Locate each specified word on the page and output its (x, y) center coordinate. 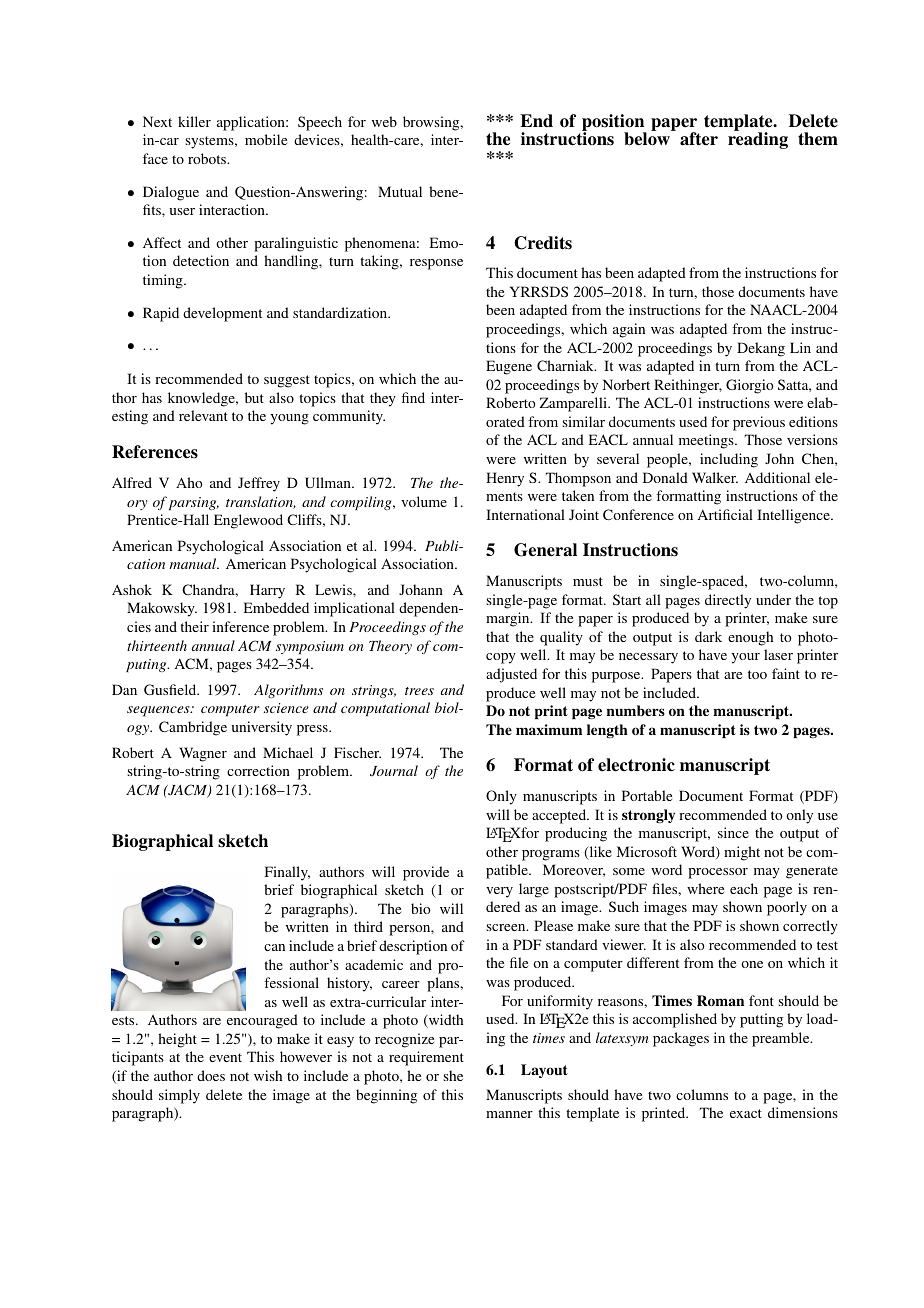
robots (208, 158)
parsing (194, 503)
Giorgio (750, 386)
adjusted (511, 675)
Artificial (725, 514)
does (211, 1075)
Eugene (509, 367)
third (368, 926)
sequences (159, 711)
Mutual (400, 191)
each (744, 888)
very (499, 892)
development (222, 314)
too (757, 674)
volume (424, 501)
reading (758, 140)
